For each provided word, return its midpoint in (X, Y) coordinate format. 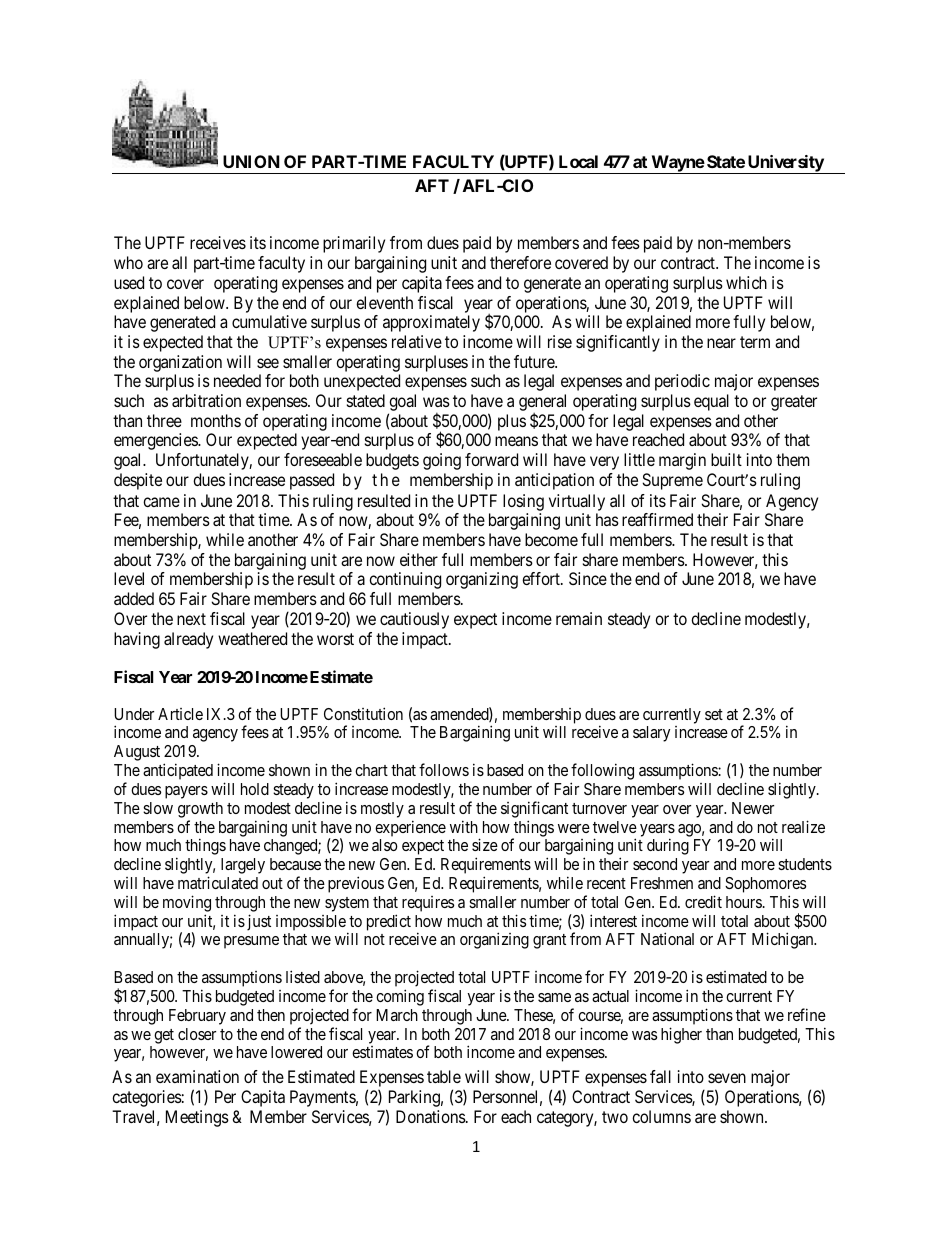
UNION (251, 161)
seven (727, 1078)
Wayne (677, 164)
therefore (520, 262)
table (444, 1076)
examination (197, 1076)
